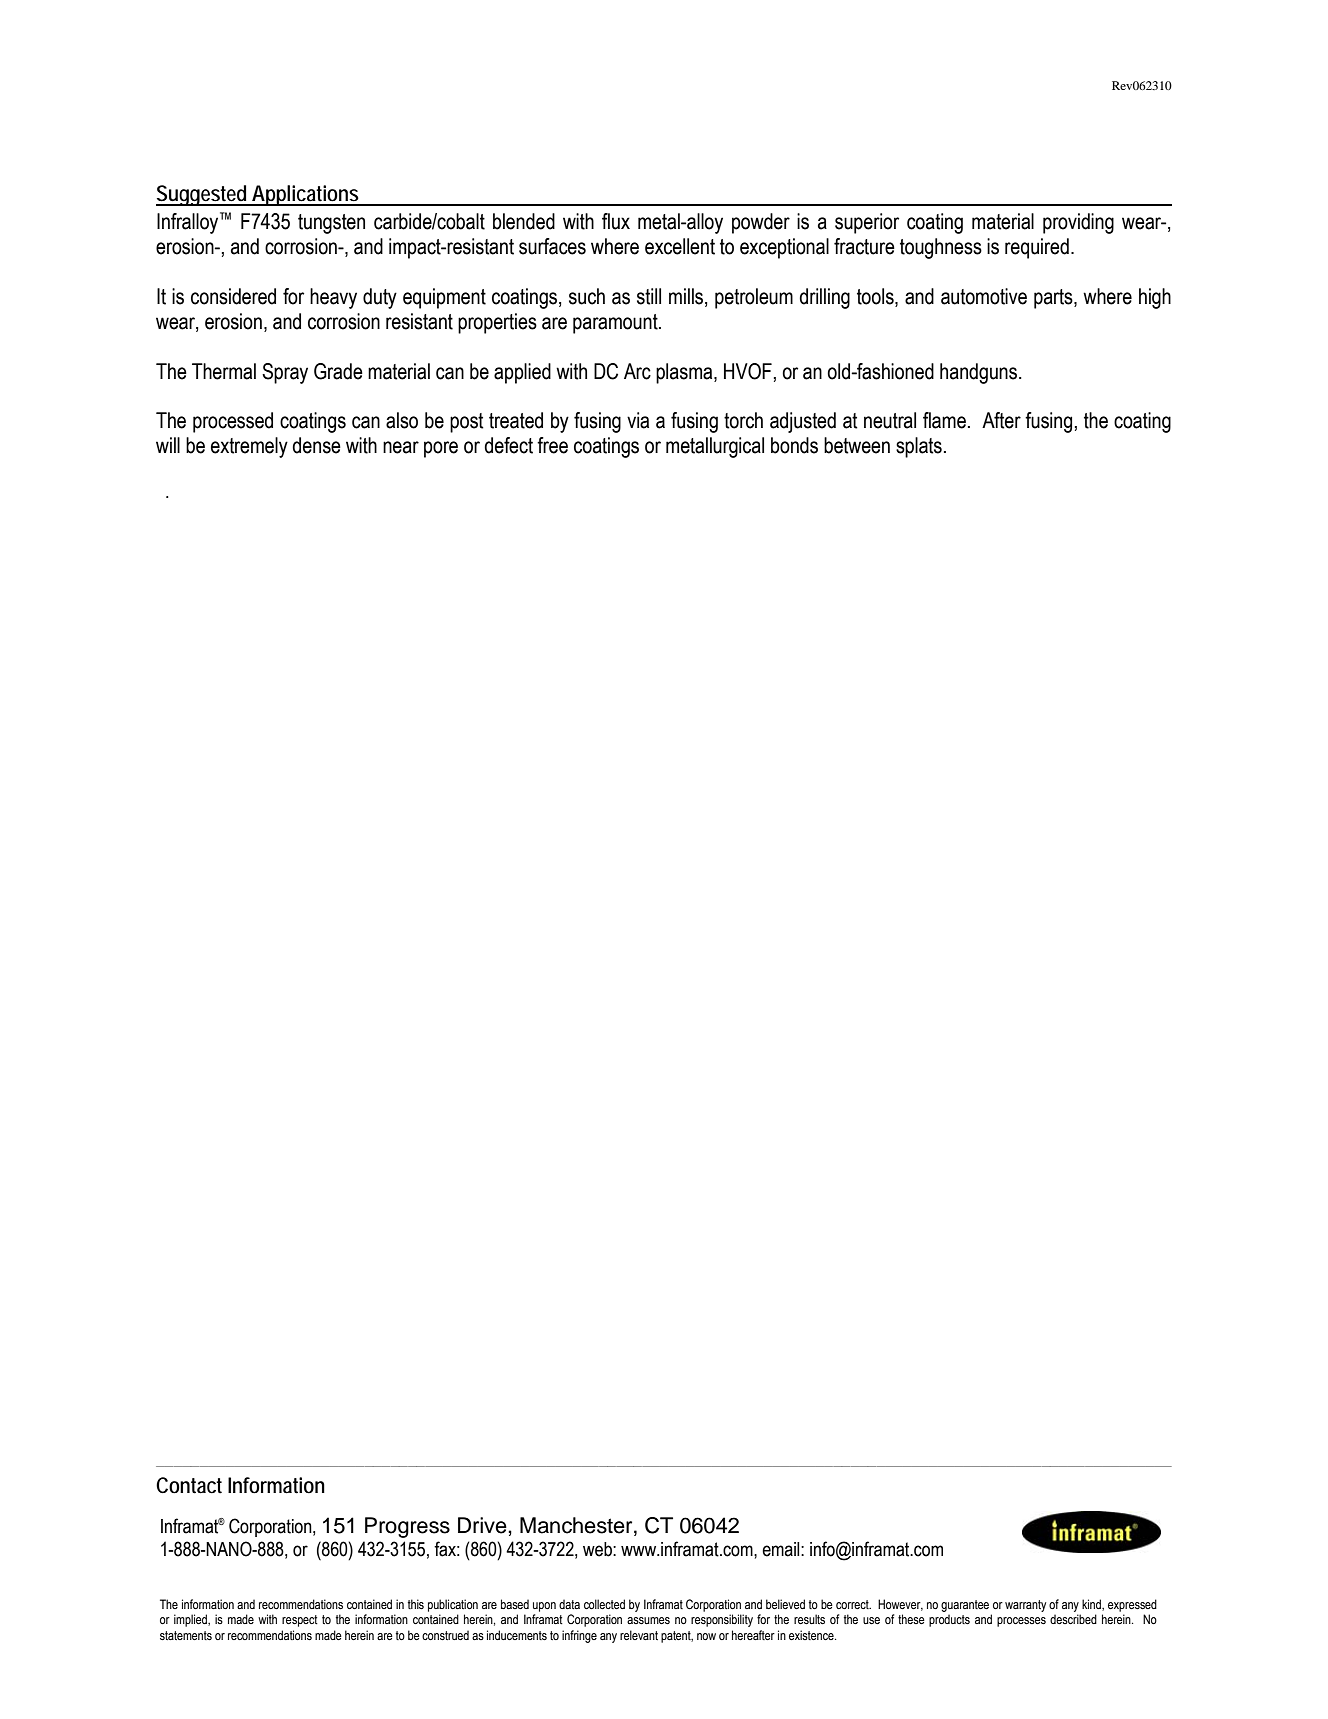  I want to click on Drive, so click(483, 1525).
